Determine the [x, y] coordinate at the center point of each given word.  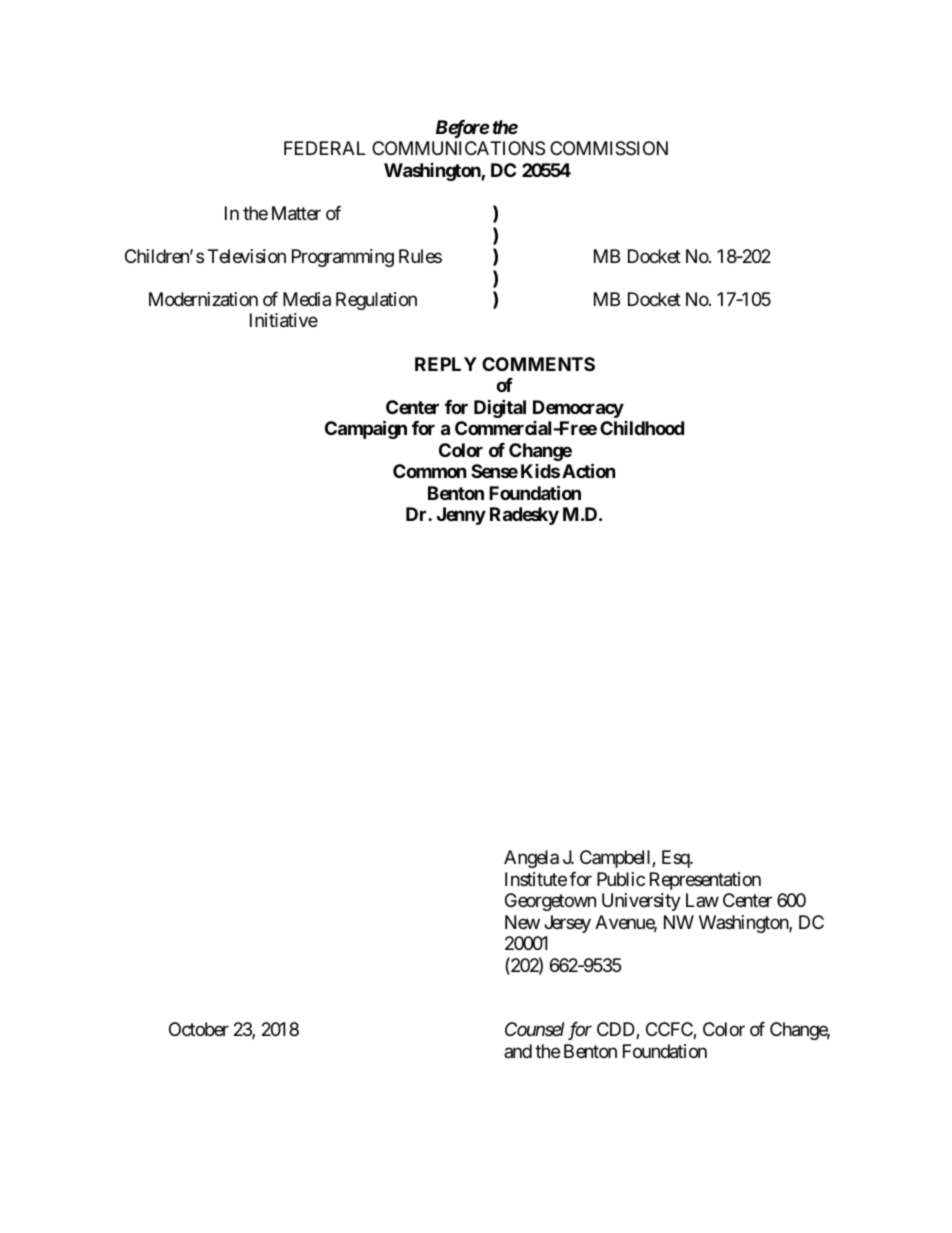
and [518, 1051]
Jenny [461, 516]
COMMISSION [609, 148]
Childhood [642, 428]
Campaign [366, 429]
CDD [617, 1030]
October [199, 1029]
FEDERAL [324, 148]
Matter [296, 213]
